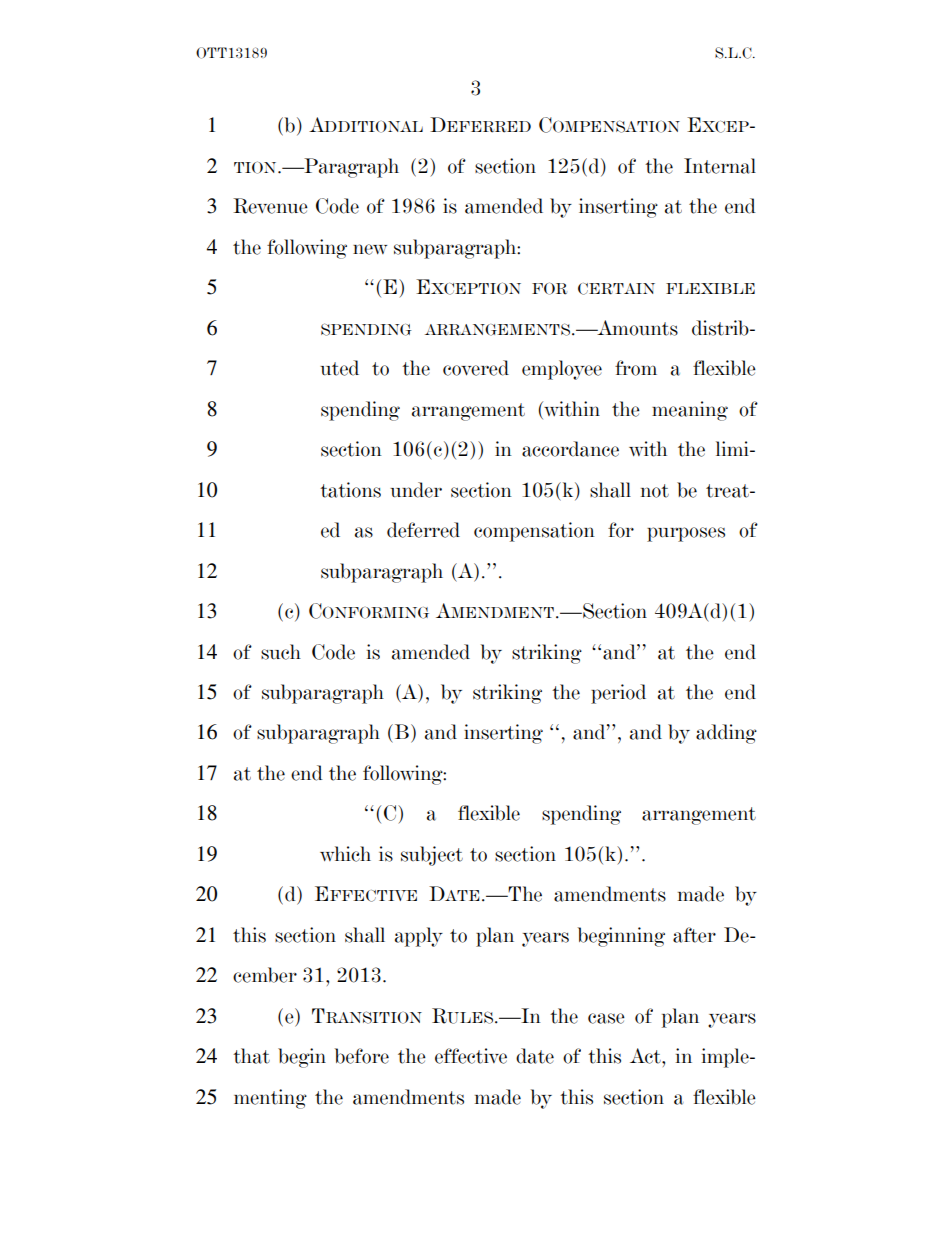 The width and height of the page is (952, 1233). Describe the element at coordinates (720, 166) in the page. I see `Internal` at that location.
